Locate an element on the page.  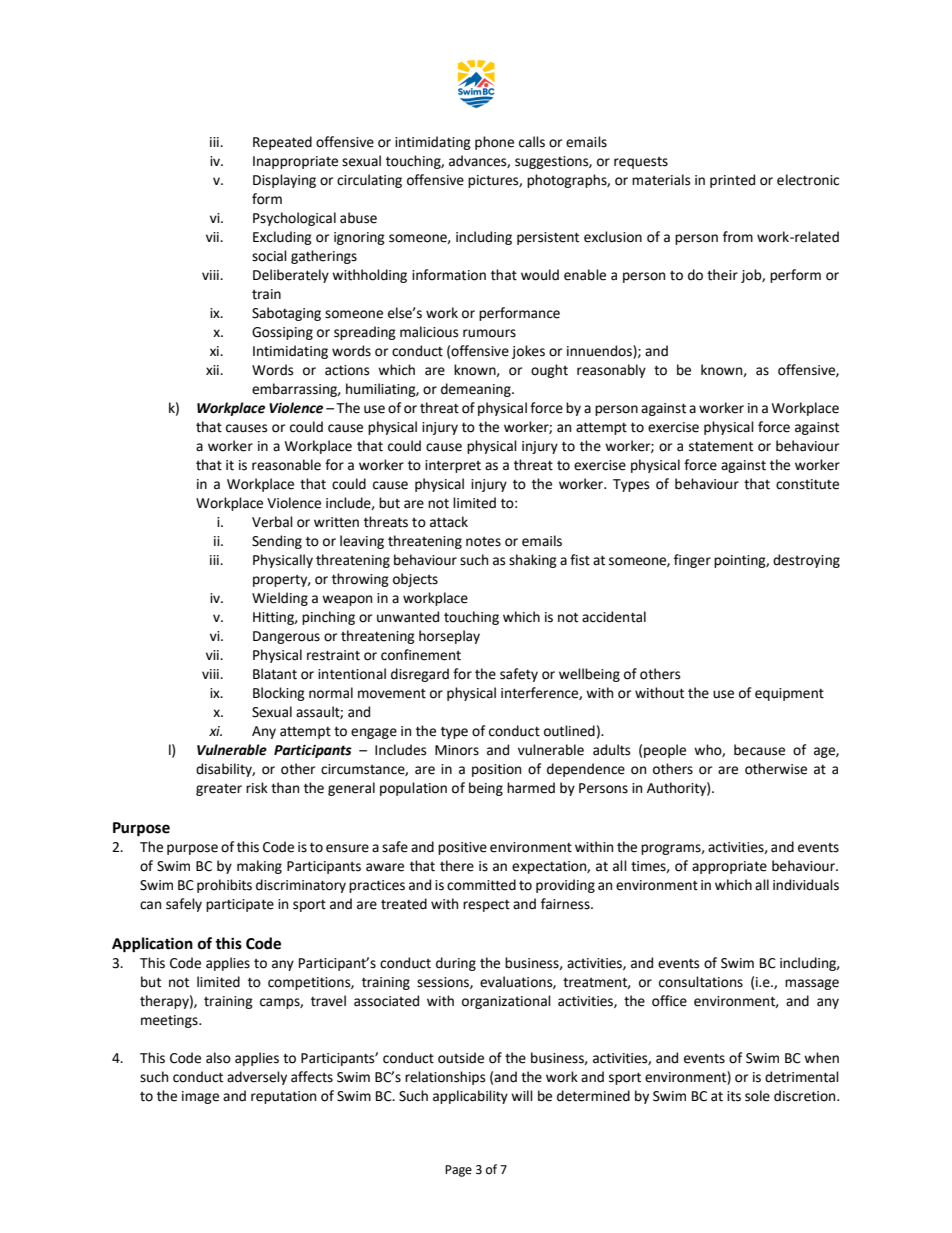
phone is located at coordinates (494, 143).
